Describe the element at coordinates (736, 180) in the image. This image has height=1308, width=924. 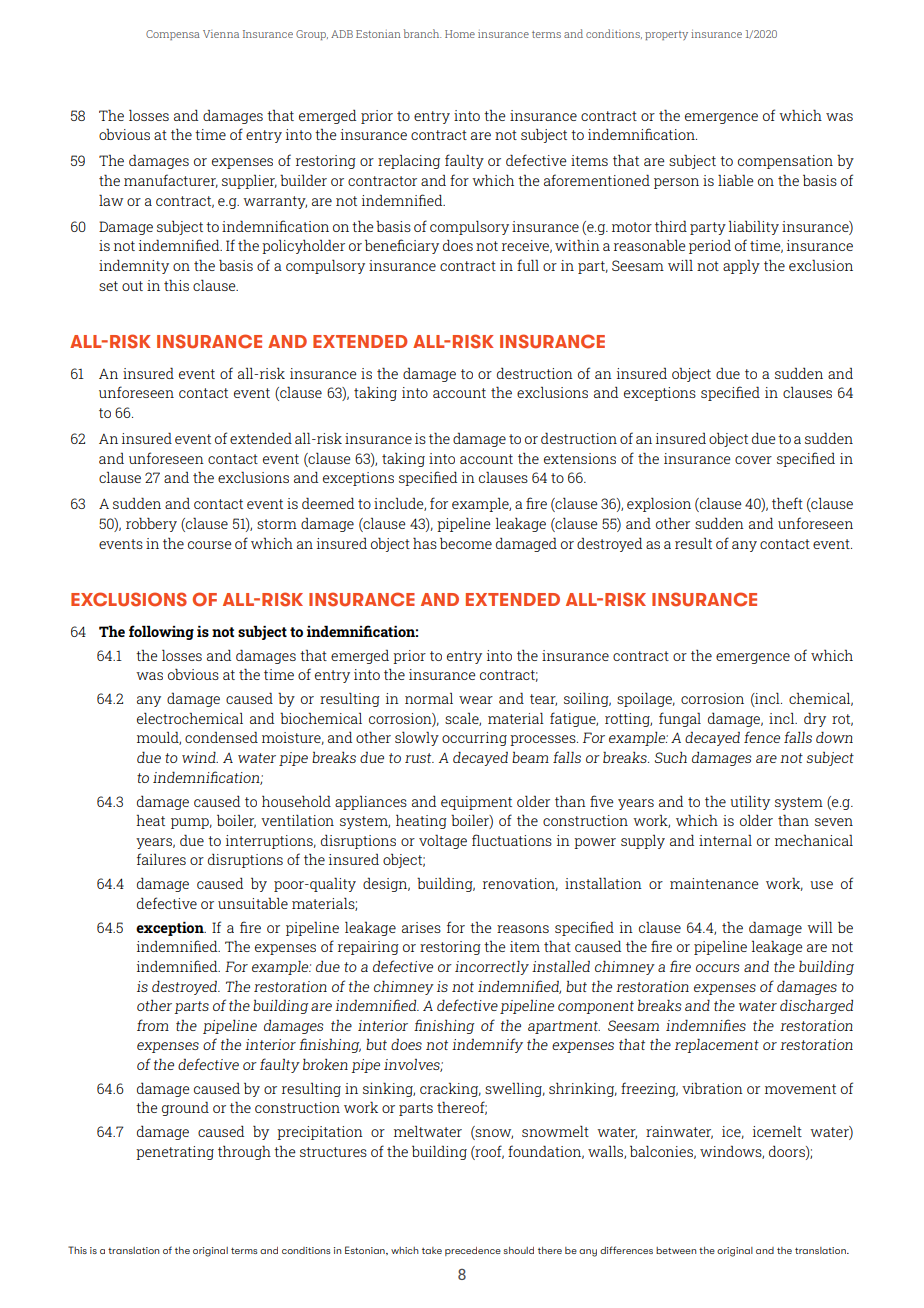
I see `liable` at that location.
